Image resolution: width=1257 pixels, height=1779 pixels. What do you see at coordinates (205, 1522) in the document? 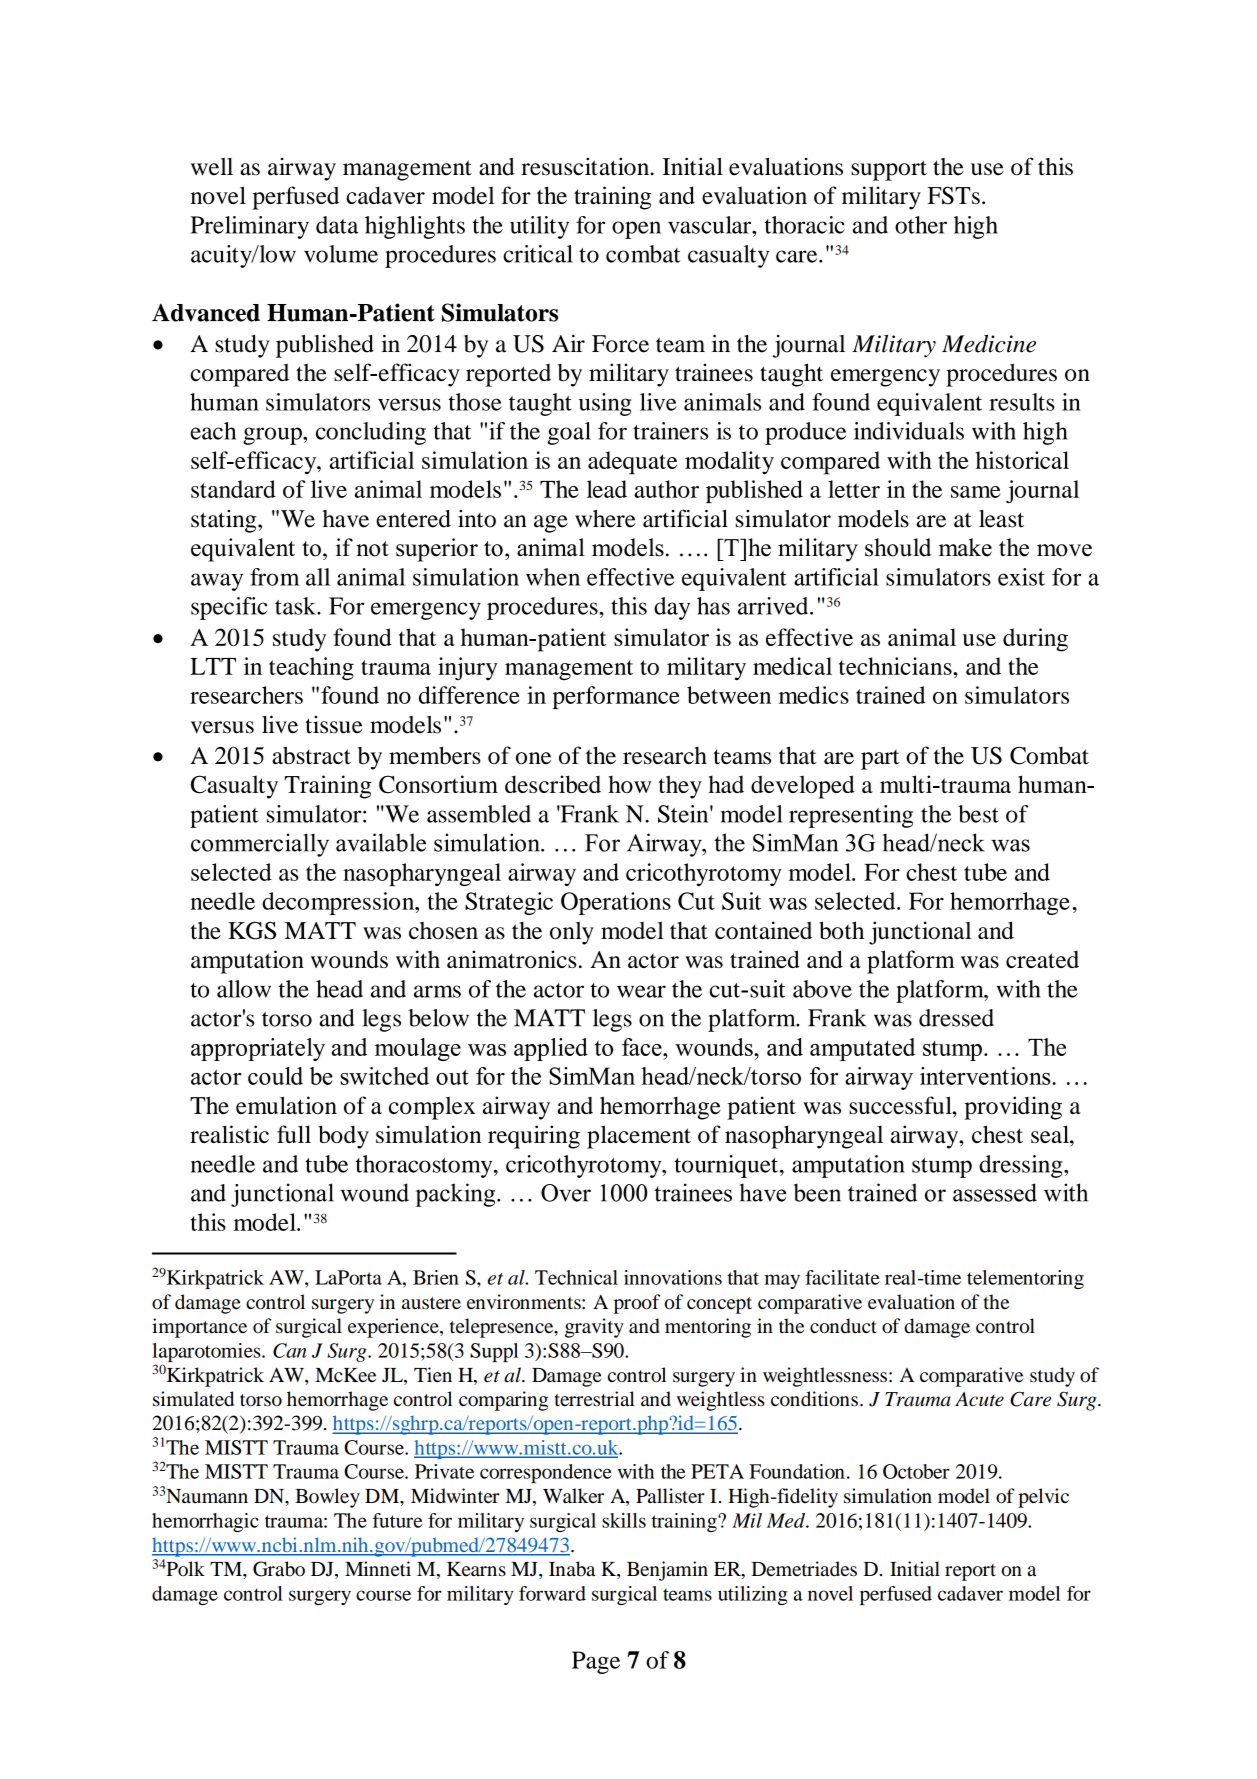
I see `hemorrhagic` at bounding box center [205, 1522].
